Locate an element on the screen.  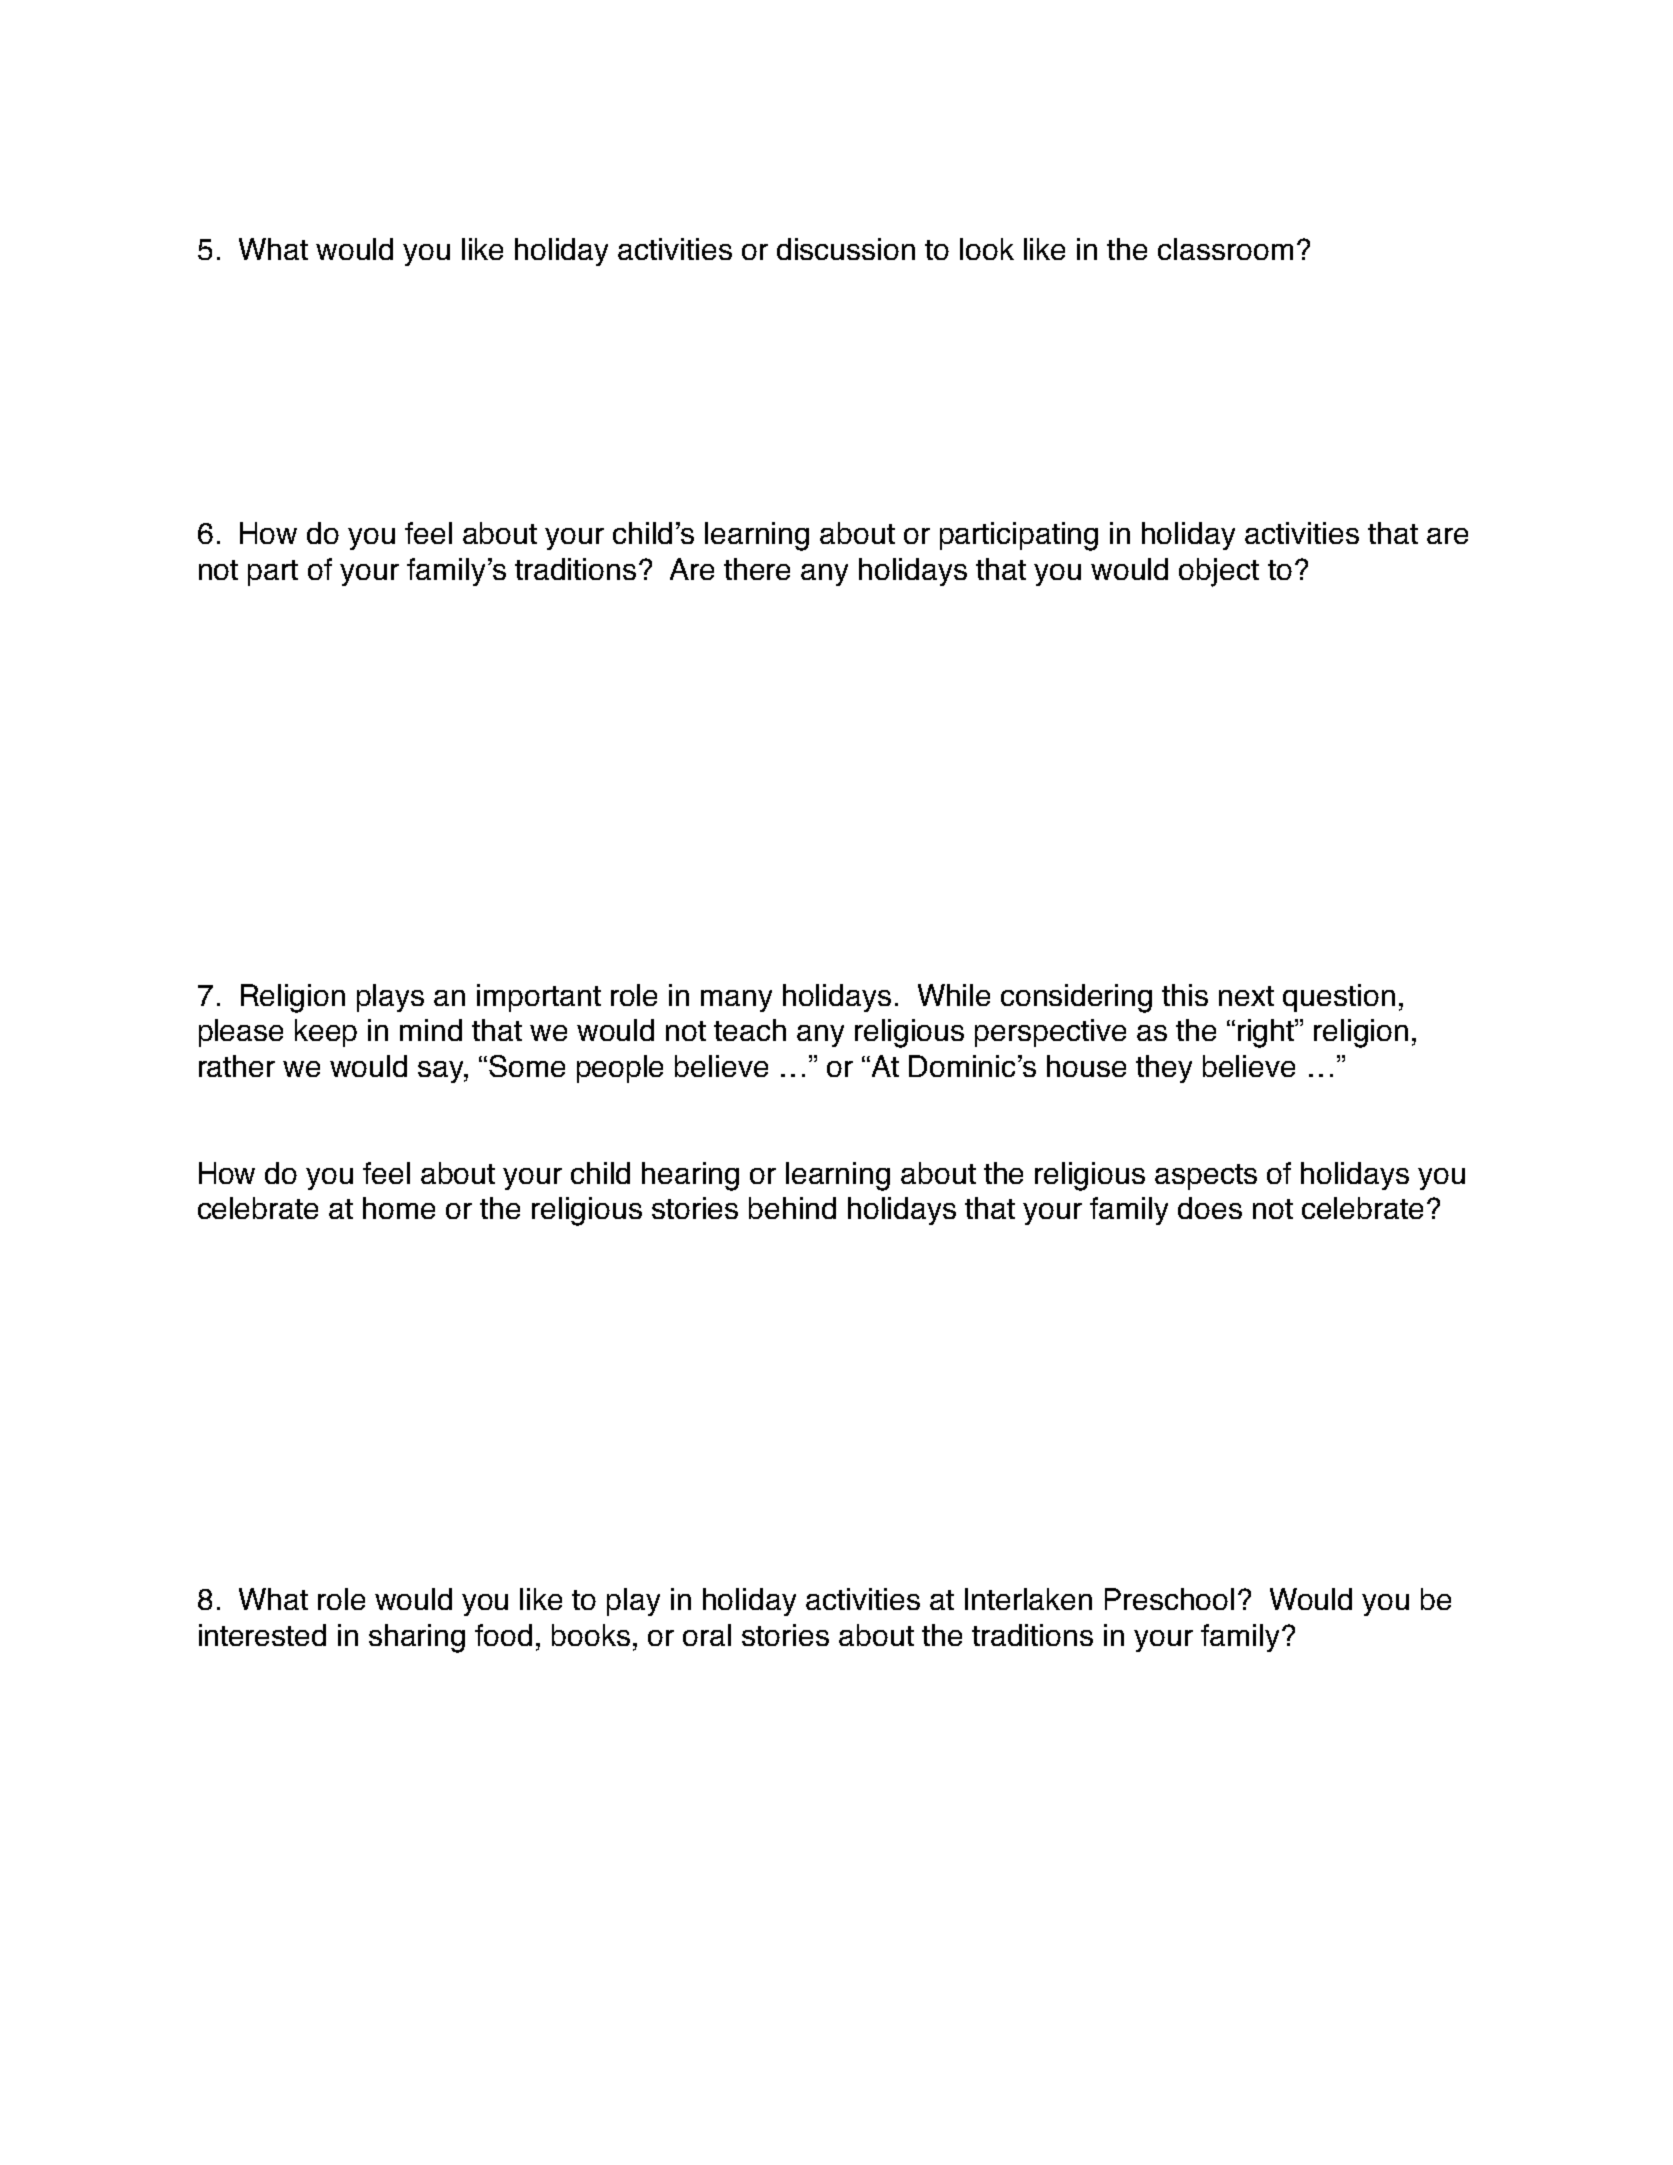
home is located at coordinates (399, 1208).
